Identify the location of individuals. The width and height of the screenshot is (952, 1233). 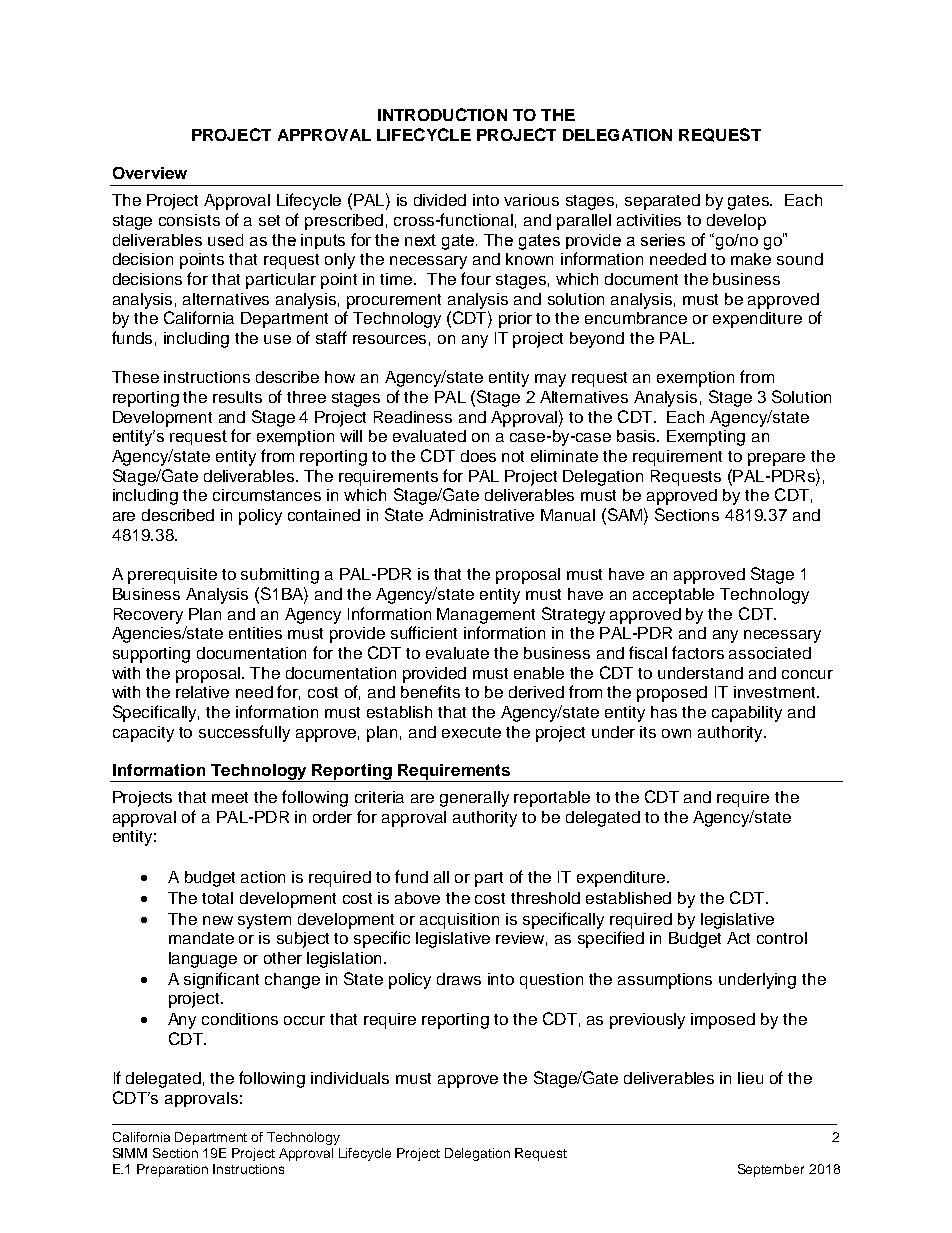
(350, 1078).
